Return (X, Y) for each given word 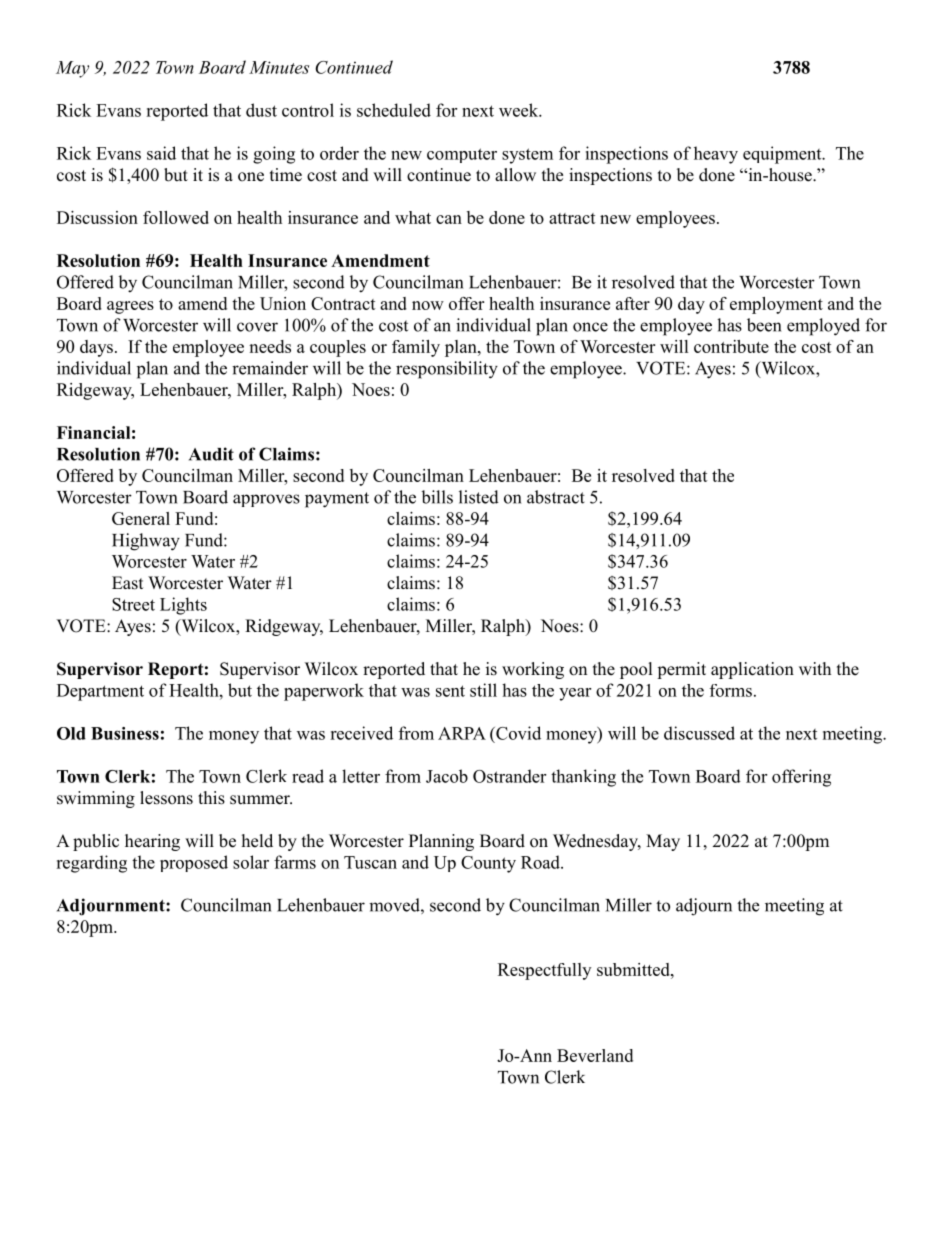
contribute (731, 346)
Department (100, 692)
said (161, 153)
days (96, 348)
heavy (716, 155)
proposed (194, 863)
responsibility (447, 370)
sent (450, 691)
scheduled (394, 110)
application (752, 670)
